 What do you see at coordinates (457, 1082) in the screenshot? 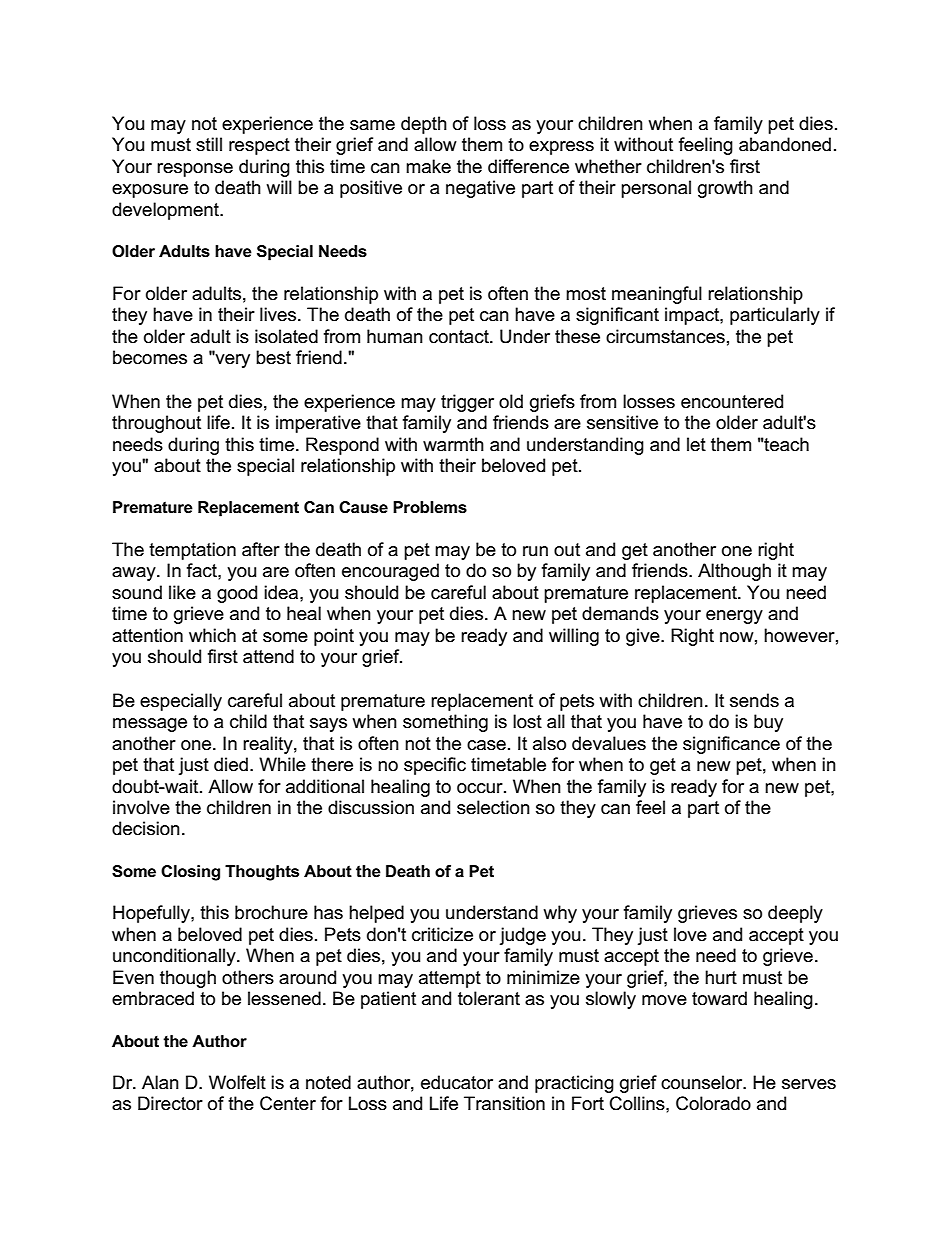
I see `educator` at bounding box center [457, 1082].
